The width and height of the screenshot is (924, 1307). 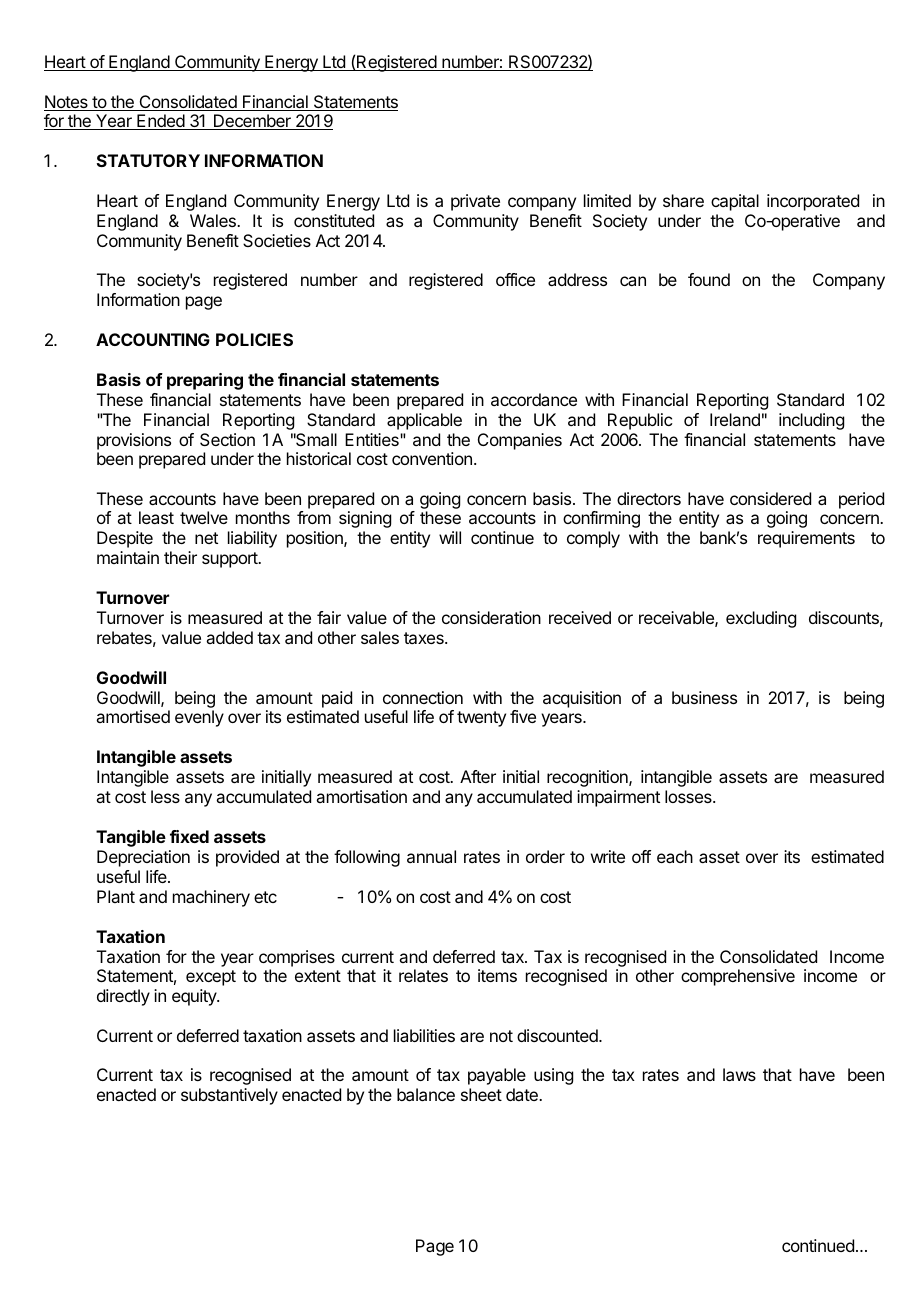 What do you see at coordinates (735, 419) in the screenshot?
I see `Ireland` at bounding box center [735, 419].
